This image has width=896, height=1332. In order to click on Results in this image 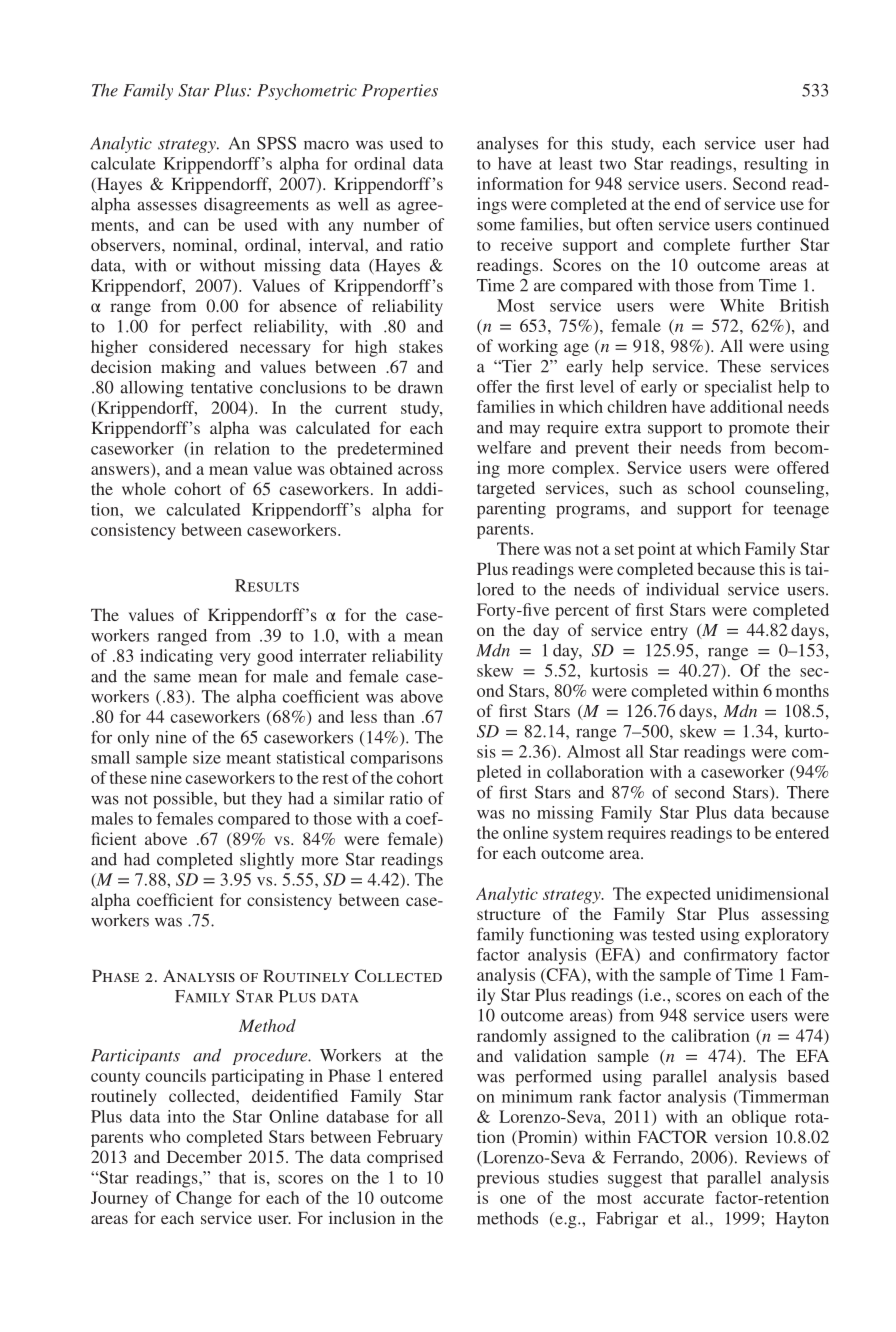, I will do `click(267, 585)`.
